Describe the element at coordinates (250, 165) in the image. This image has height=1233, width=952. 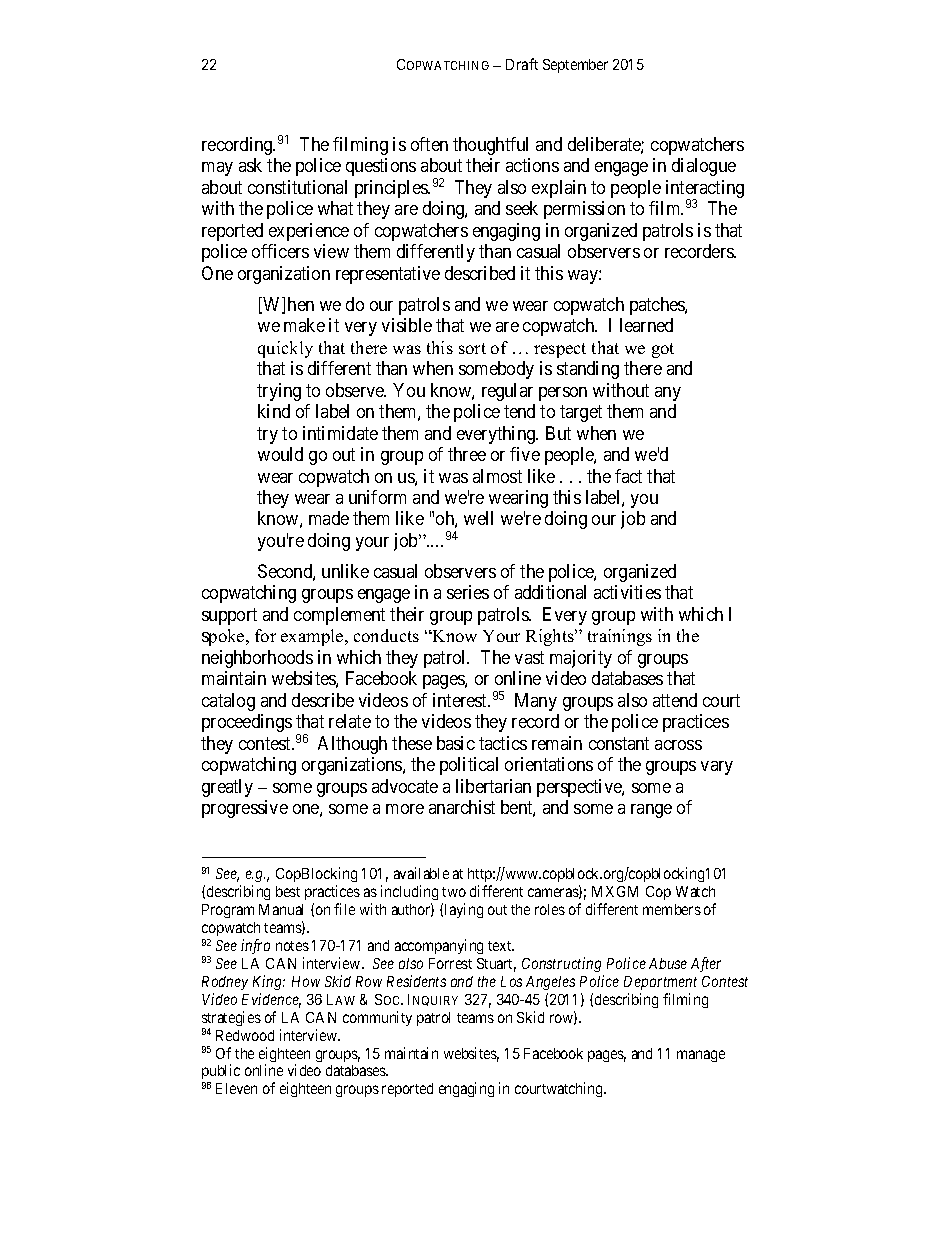
I see `ask` at that location.
